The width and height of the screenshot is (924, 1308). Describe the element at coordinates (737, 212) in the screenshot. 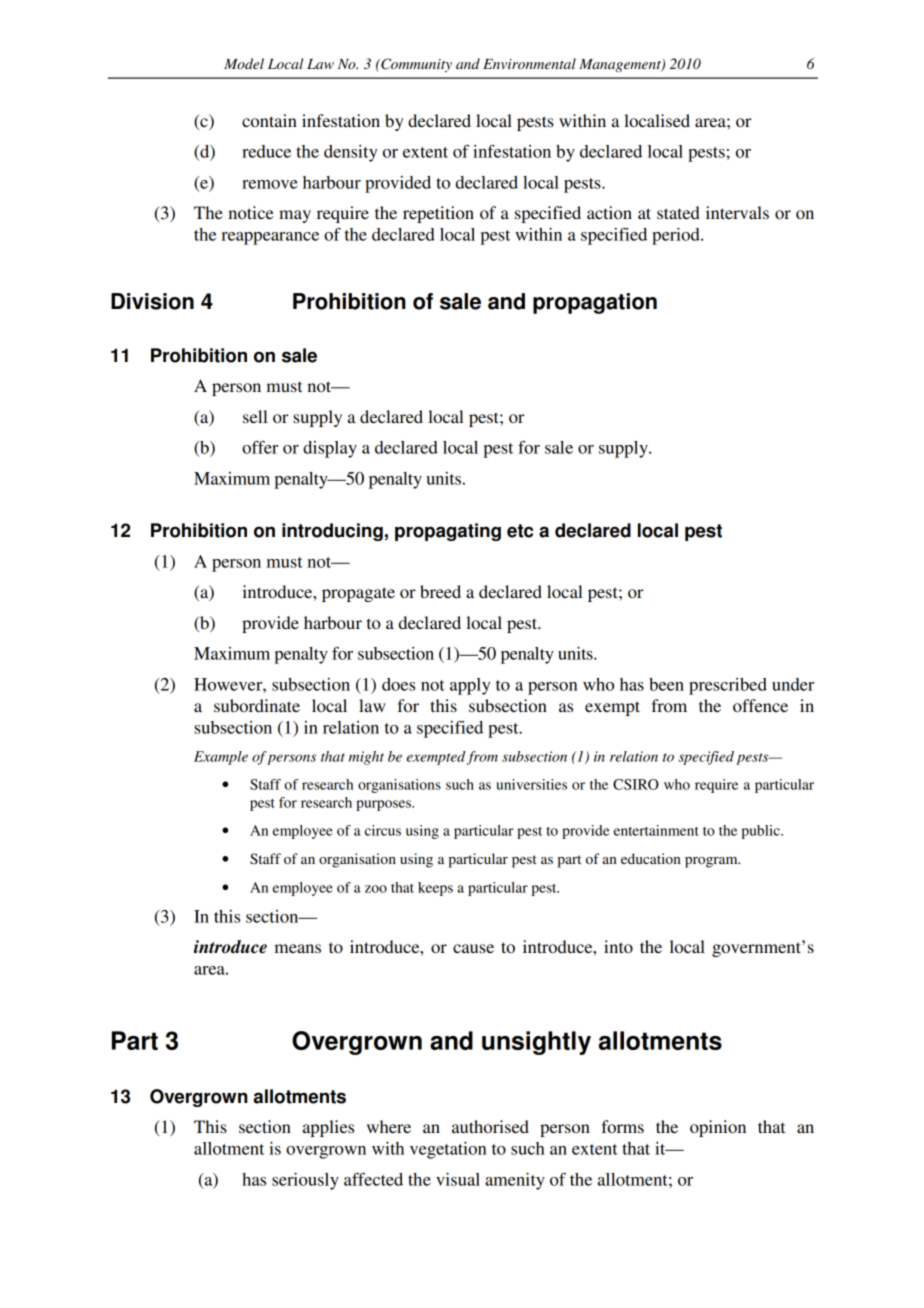

I see `intervals` at that location.
